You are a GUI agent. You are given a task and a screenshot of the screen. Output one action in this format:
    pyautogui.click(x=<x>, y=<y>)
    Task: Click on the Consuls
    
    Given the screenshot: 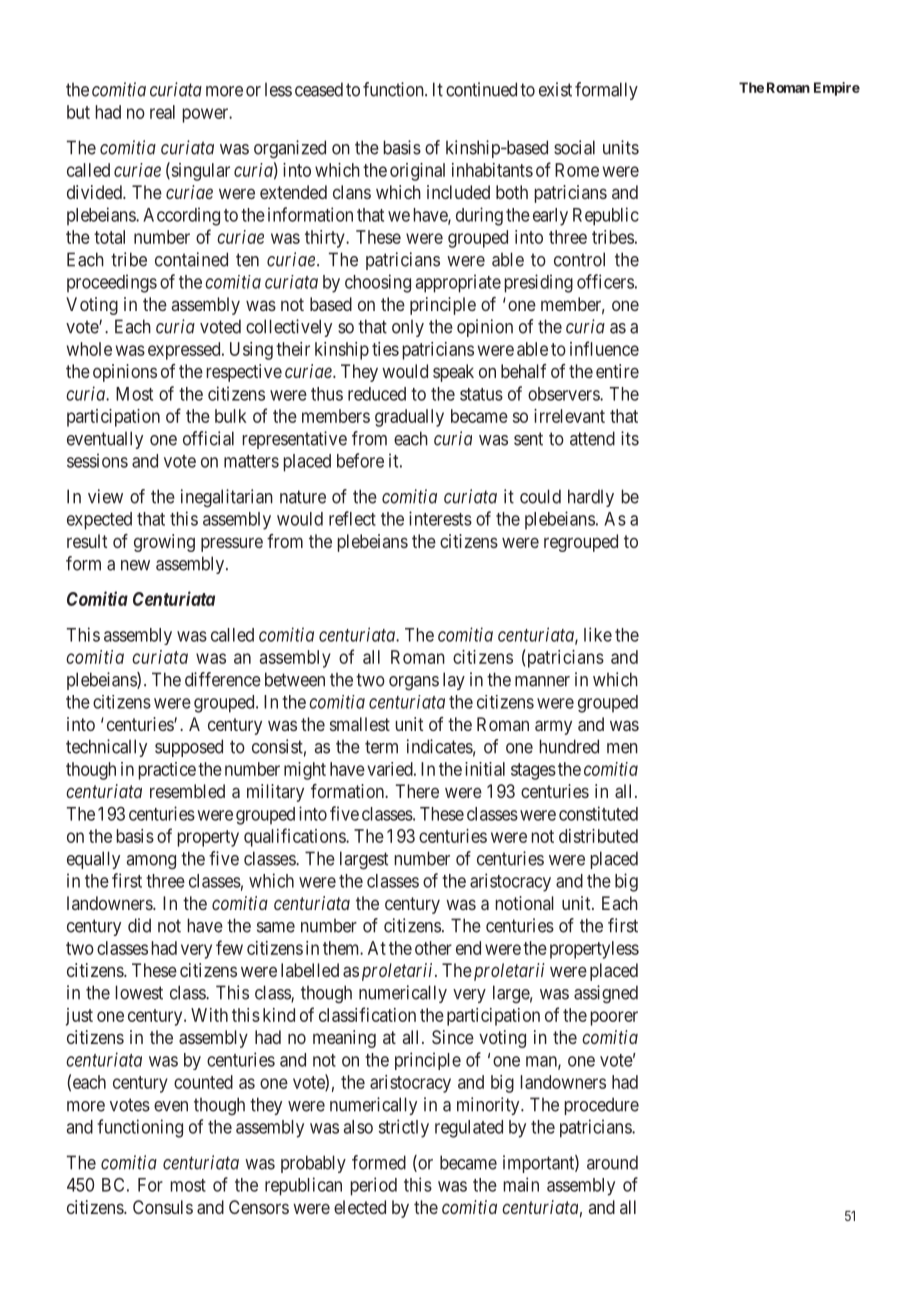 What is the action you would take?
    pyautogui.click(x=163, y=1207)
